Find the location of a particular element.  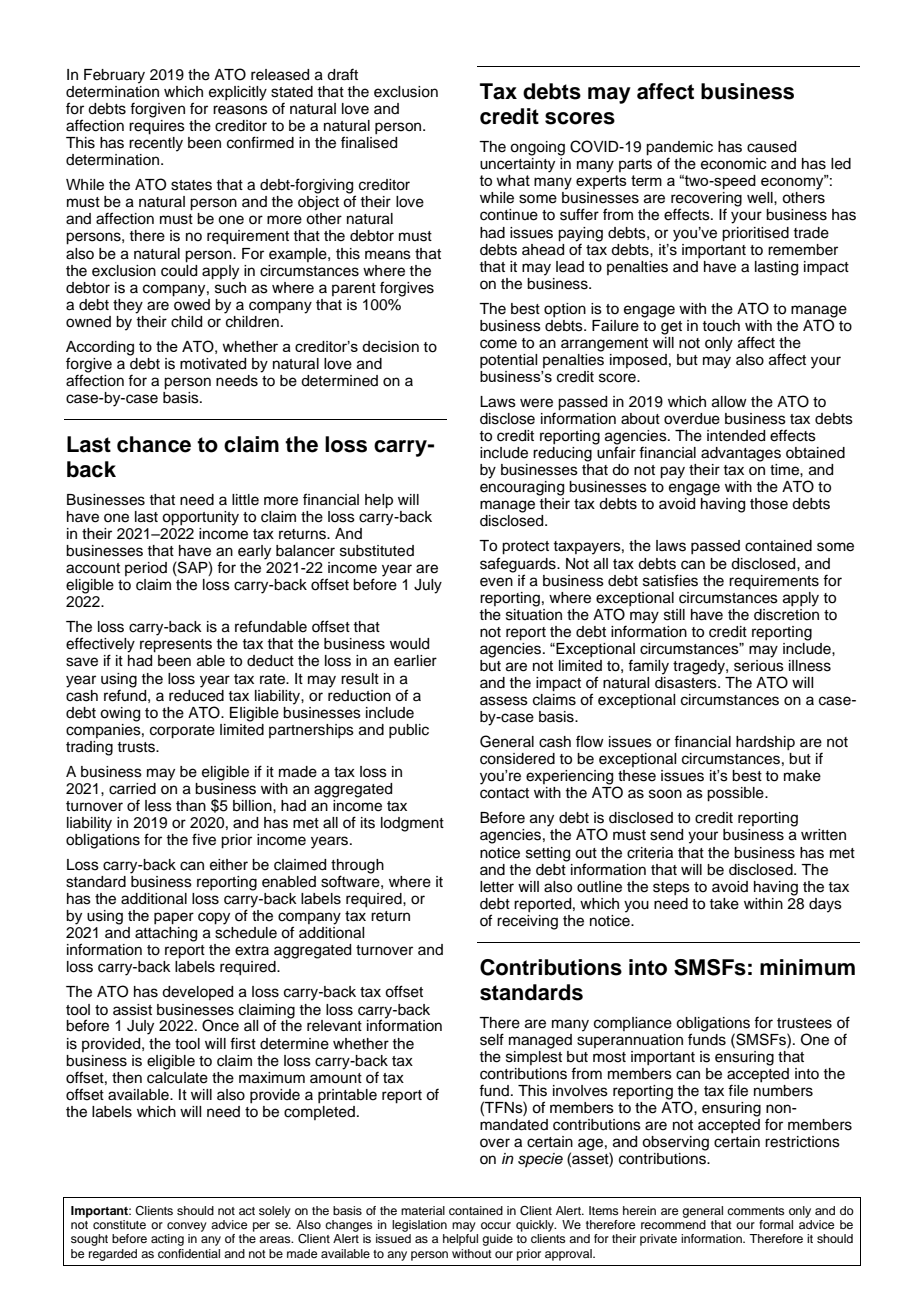

advantages is located at coordinates (741, 454).
